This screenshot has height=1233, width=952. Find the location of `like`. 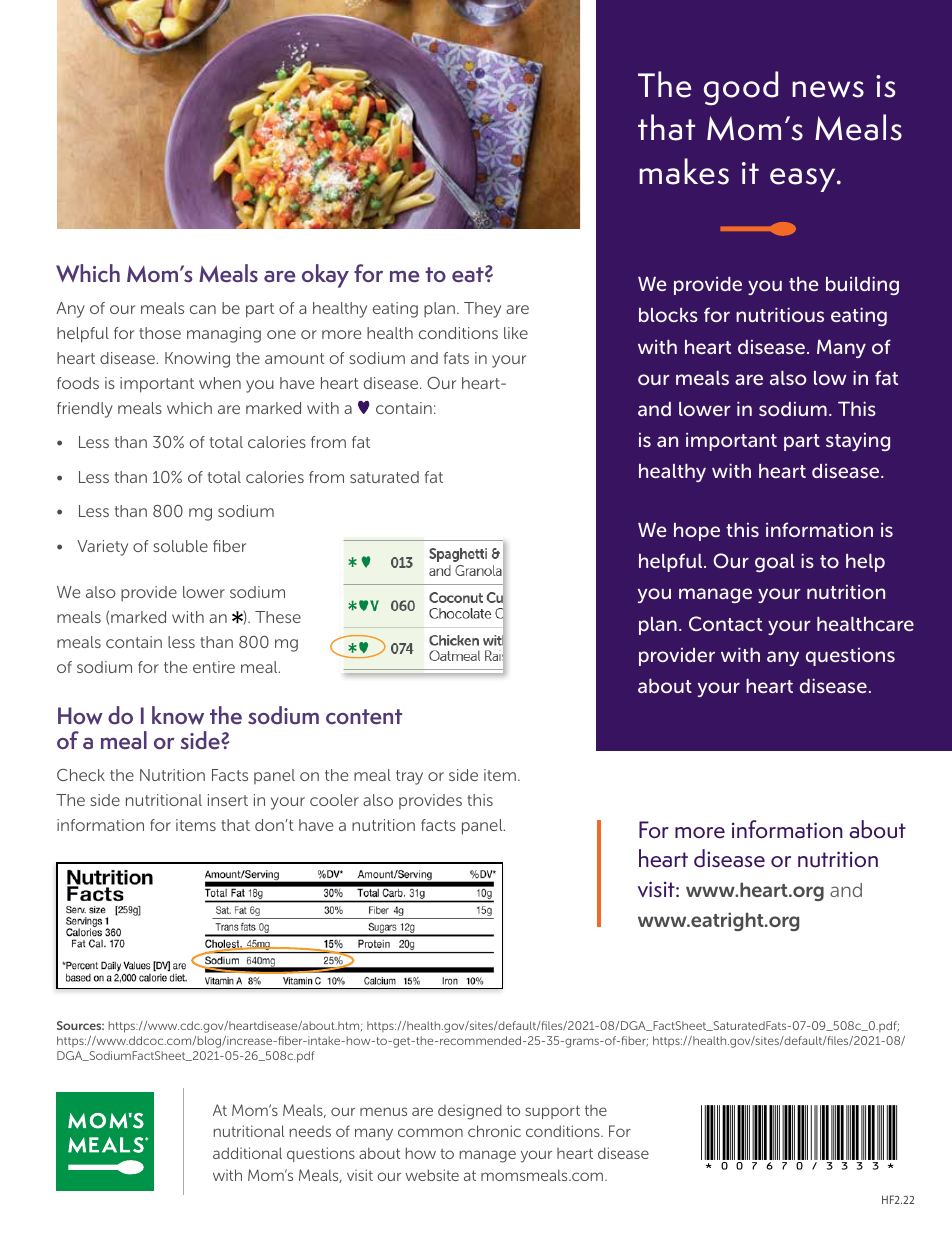

like is located at coordinates (516, 333).
